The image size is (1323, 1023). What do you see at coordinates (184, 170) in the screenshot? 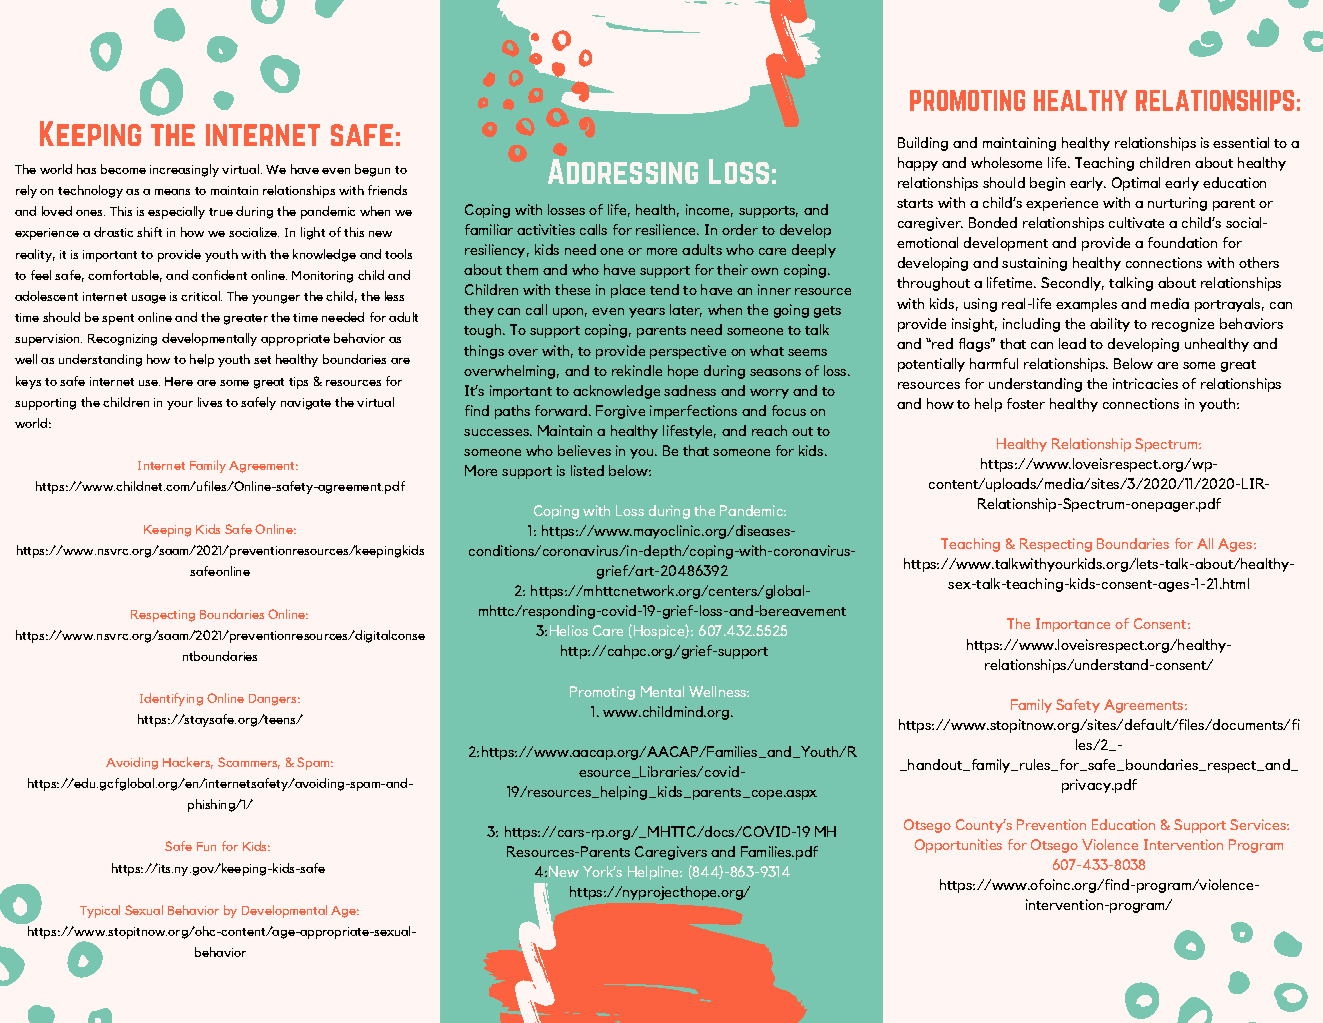
I see `increasingly` at bounding box center [184, 170].
